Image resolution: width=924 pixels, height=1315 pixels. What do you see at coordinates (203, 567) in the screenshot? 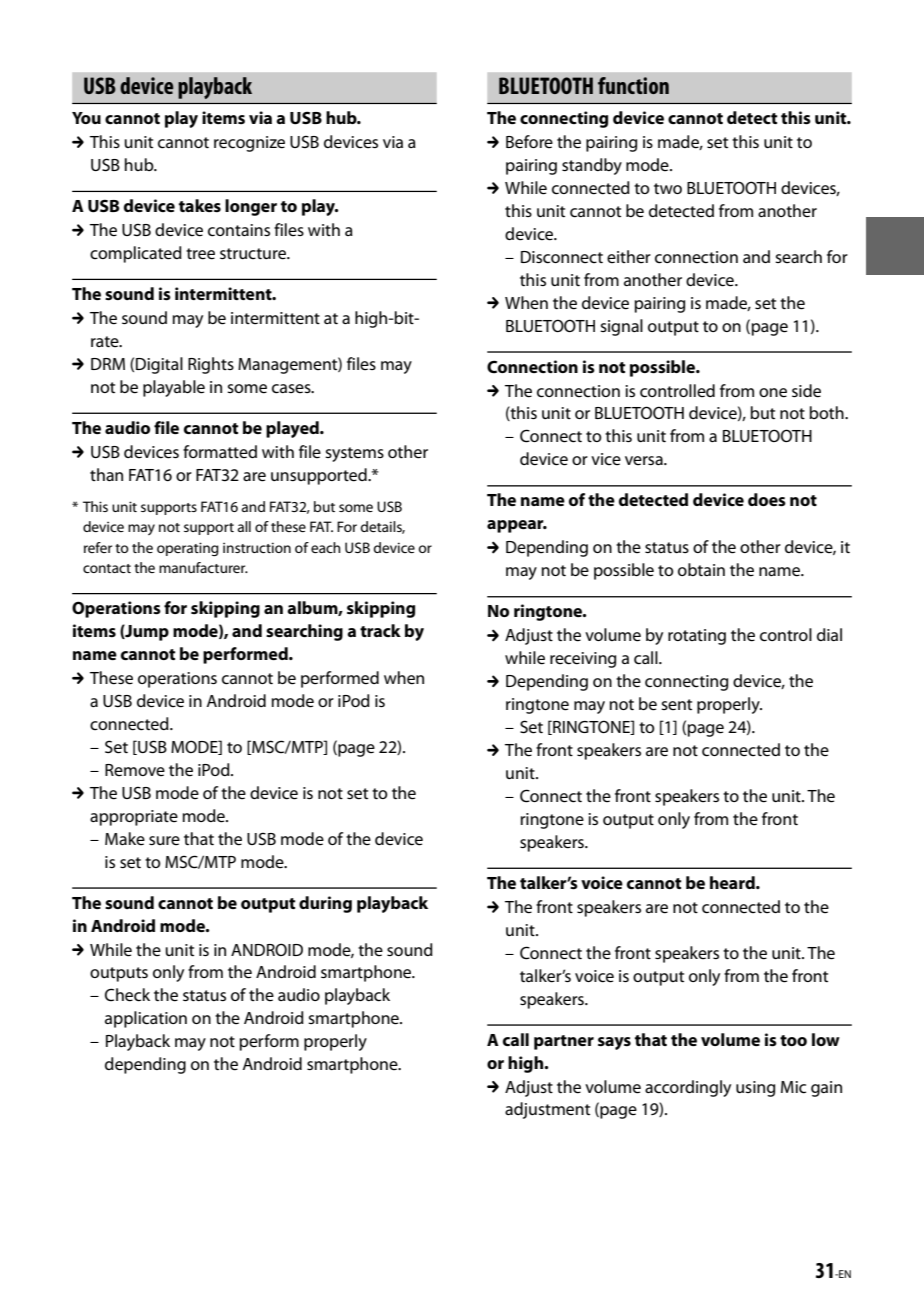
I see `manufacturer` at bounding box center [203, 567].
